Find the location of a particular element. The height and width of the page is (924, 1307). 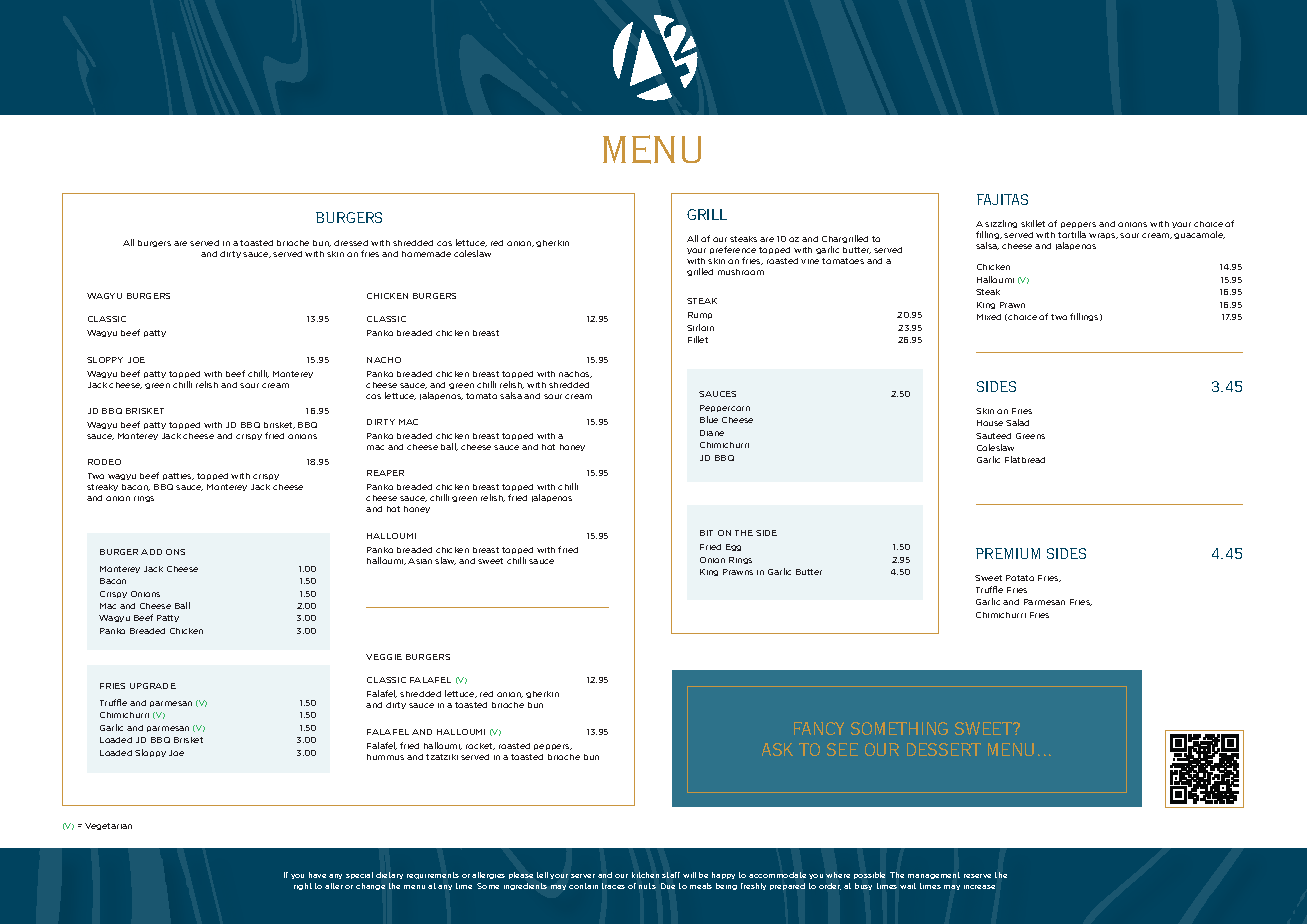

ADD is located at coordinates (151, 552).
